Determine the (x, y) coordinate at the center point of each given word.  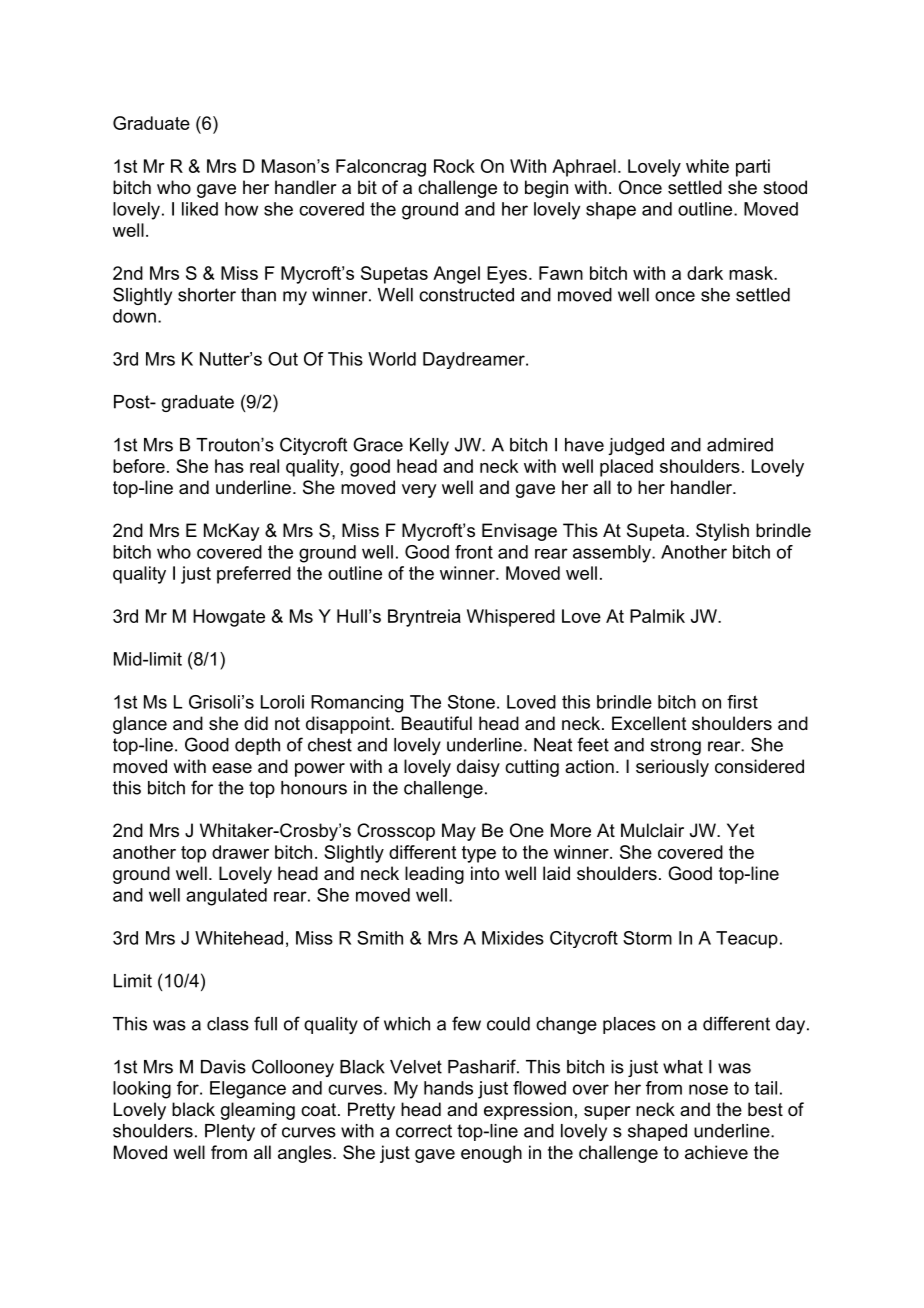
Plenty (230, 1132)
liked (200, 209)
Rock (454, 166)
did (256, 723)
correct (424, 1131)
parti (753, 168)
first (742, 702)
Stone (471, 702)
